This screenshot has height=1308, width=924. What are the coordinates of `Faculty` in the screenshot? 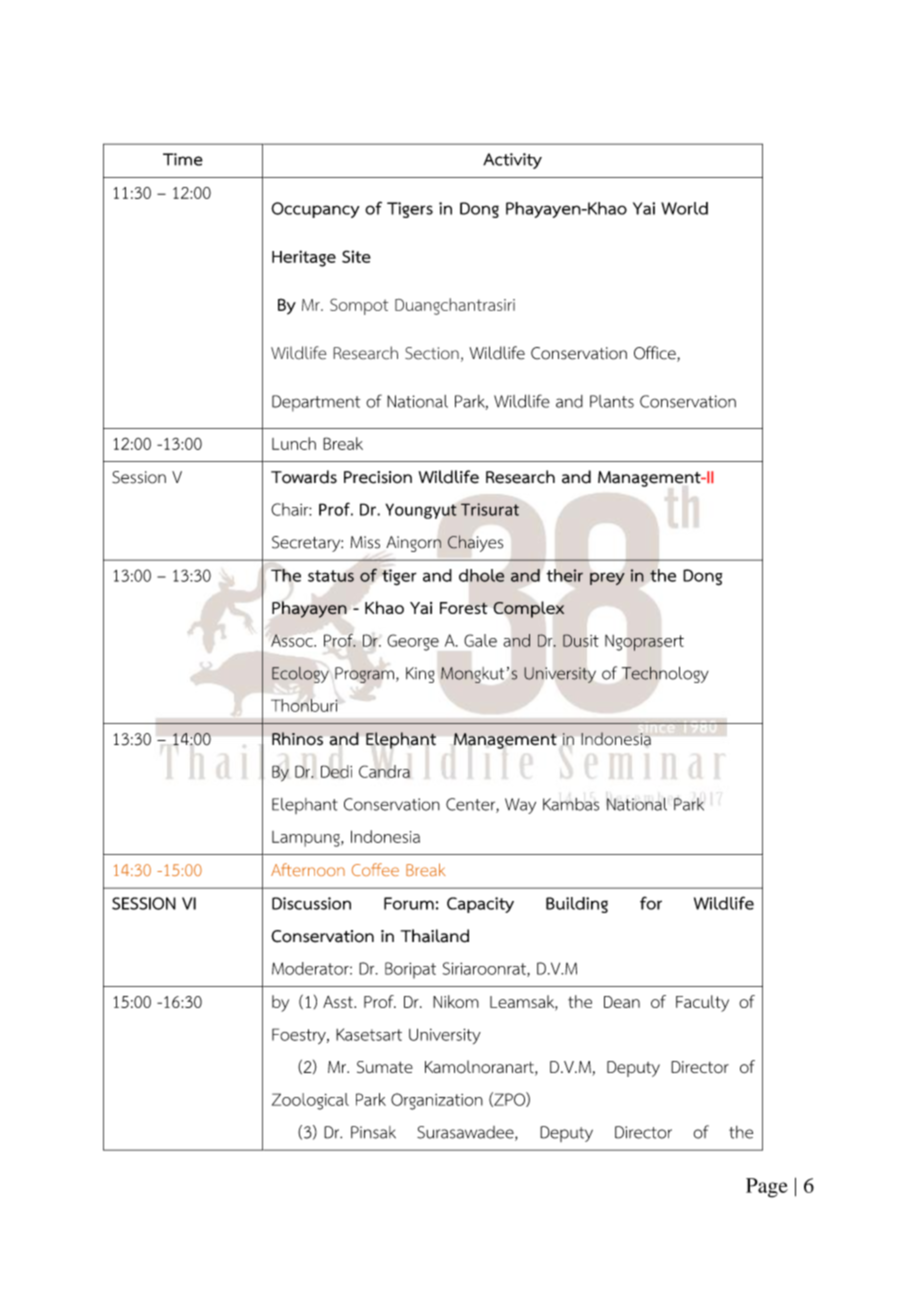 It's located at (702, 1003).
